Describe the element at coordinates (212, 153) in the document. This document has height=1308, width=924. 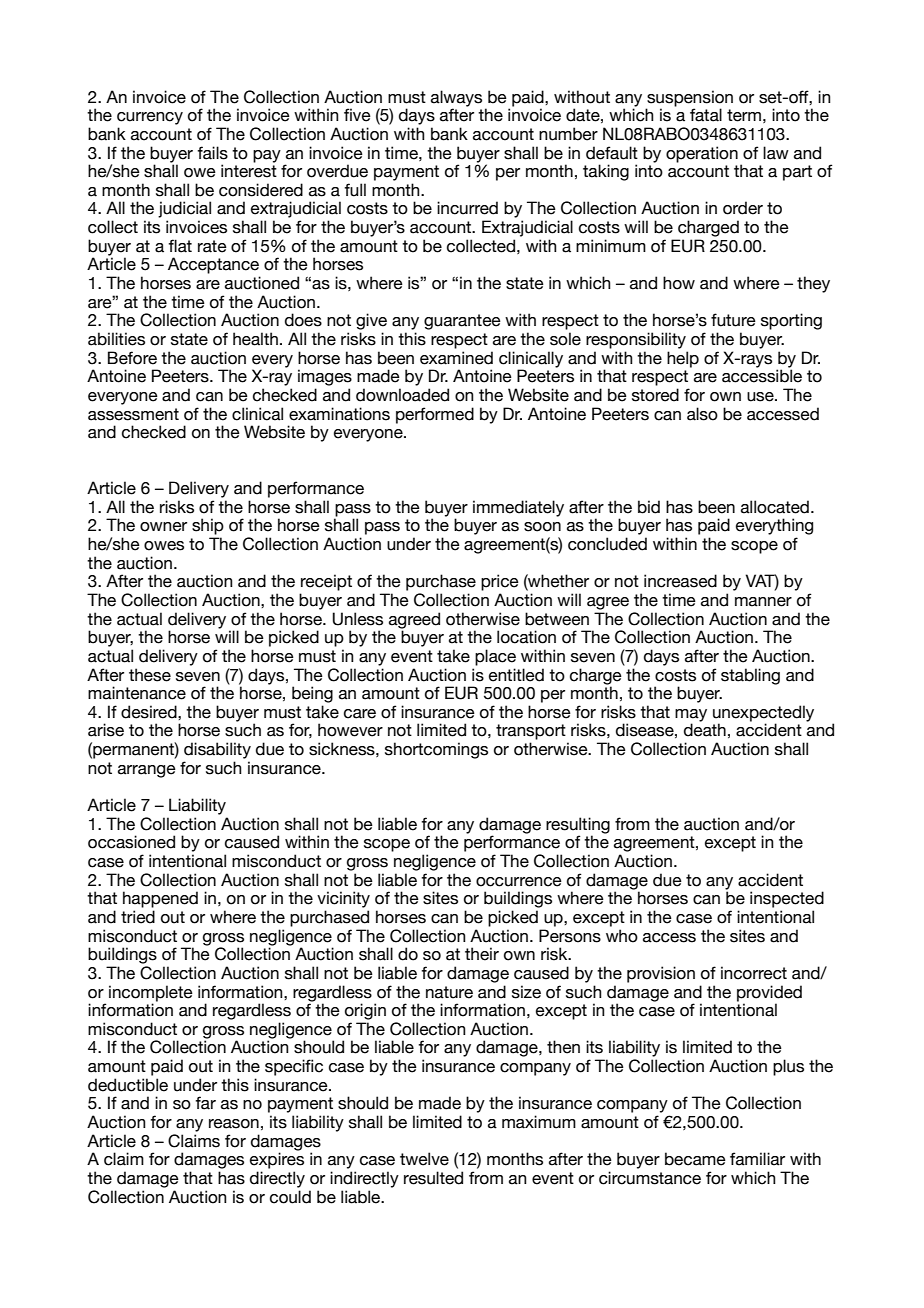
I see `fails` at that location.
